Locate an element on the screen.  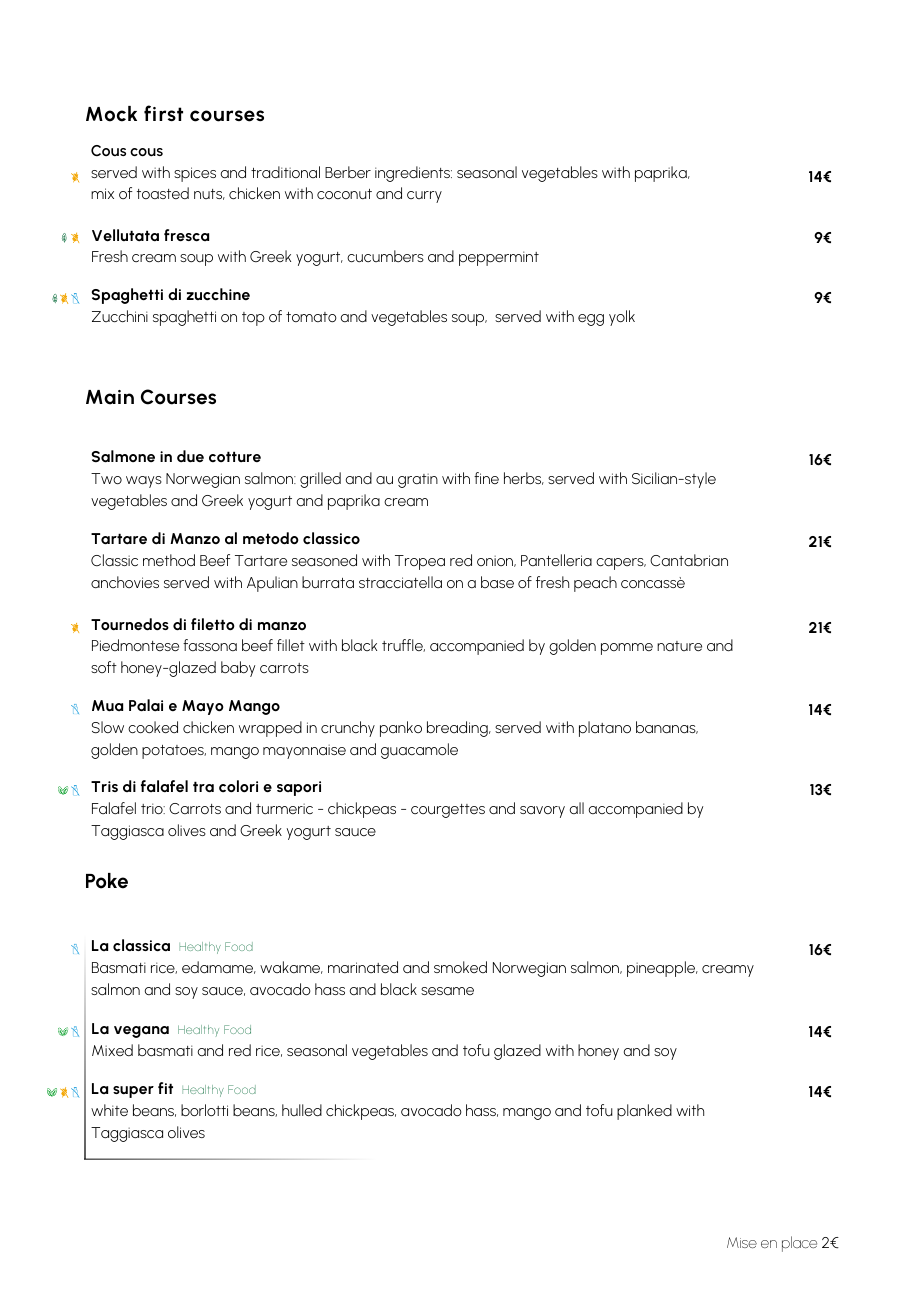
breading is located at coordinates (458, 729).
